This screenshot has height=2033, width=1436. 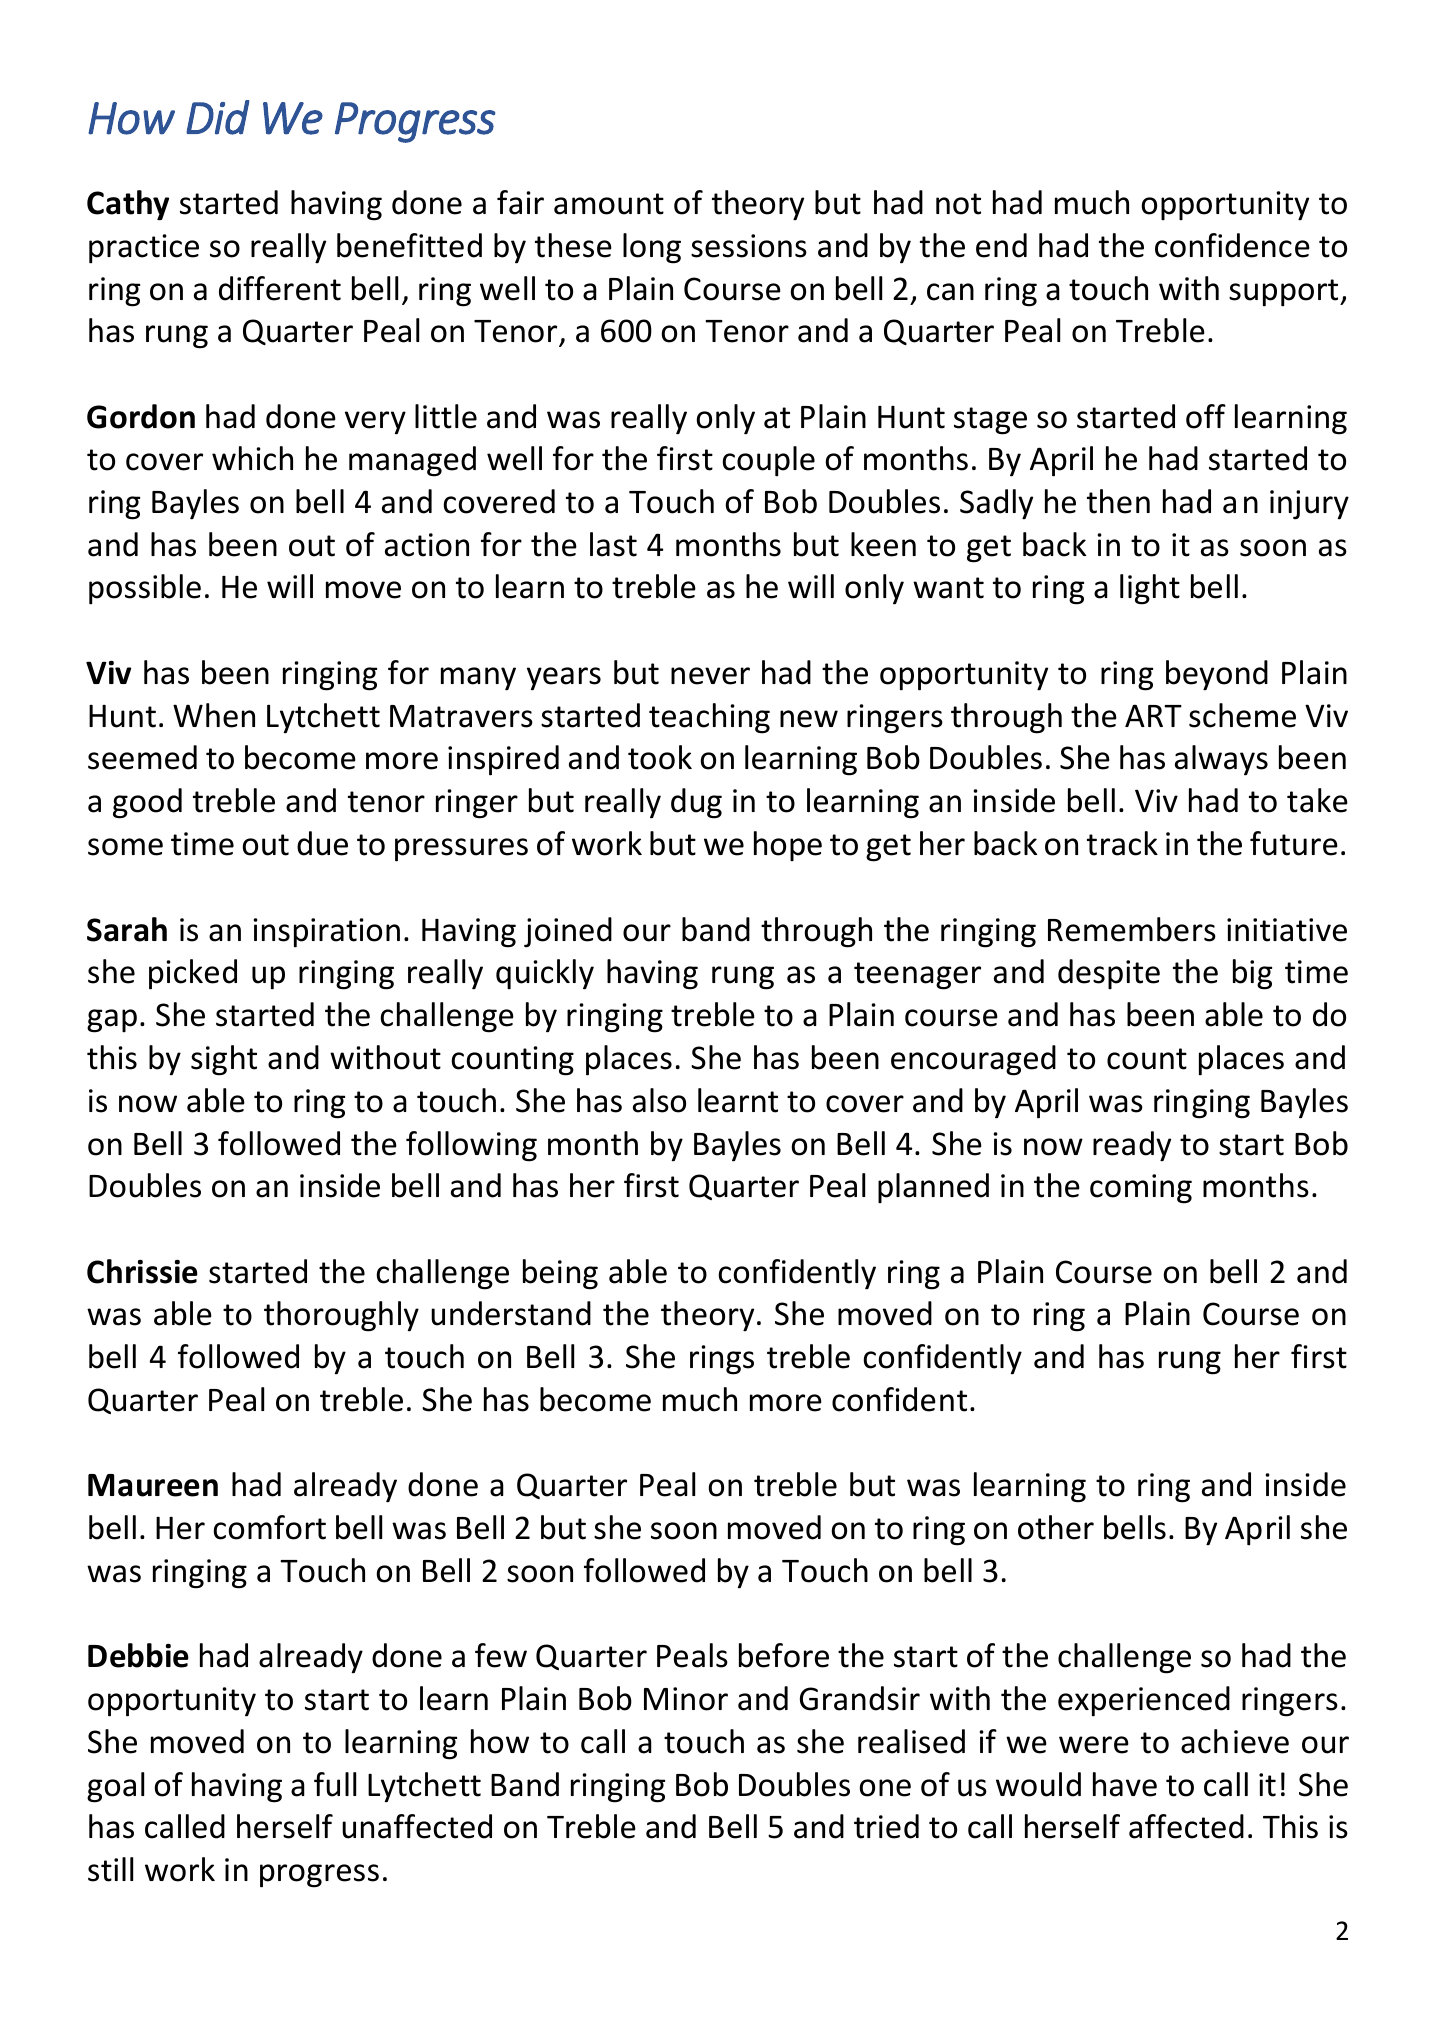 I want to click on thoroughly, so click(x=341, y=1316).
